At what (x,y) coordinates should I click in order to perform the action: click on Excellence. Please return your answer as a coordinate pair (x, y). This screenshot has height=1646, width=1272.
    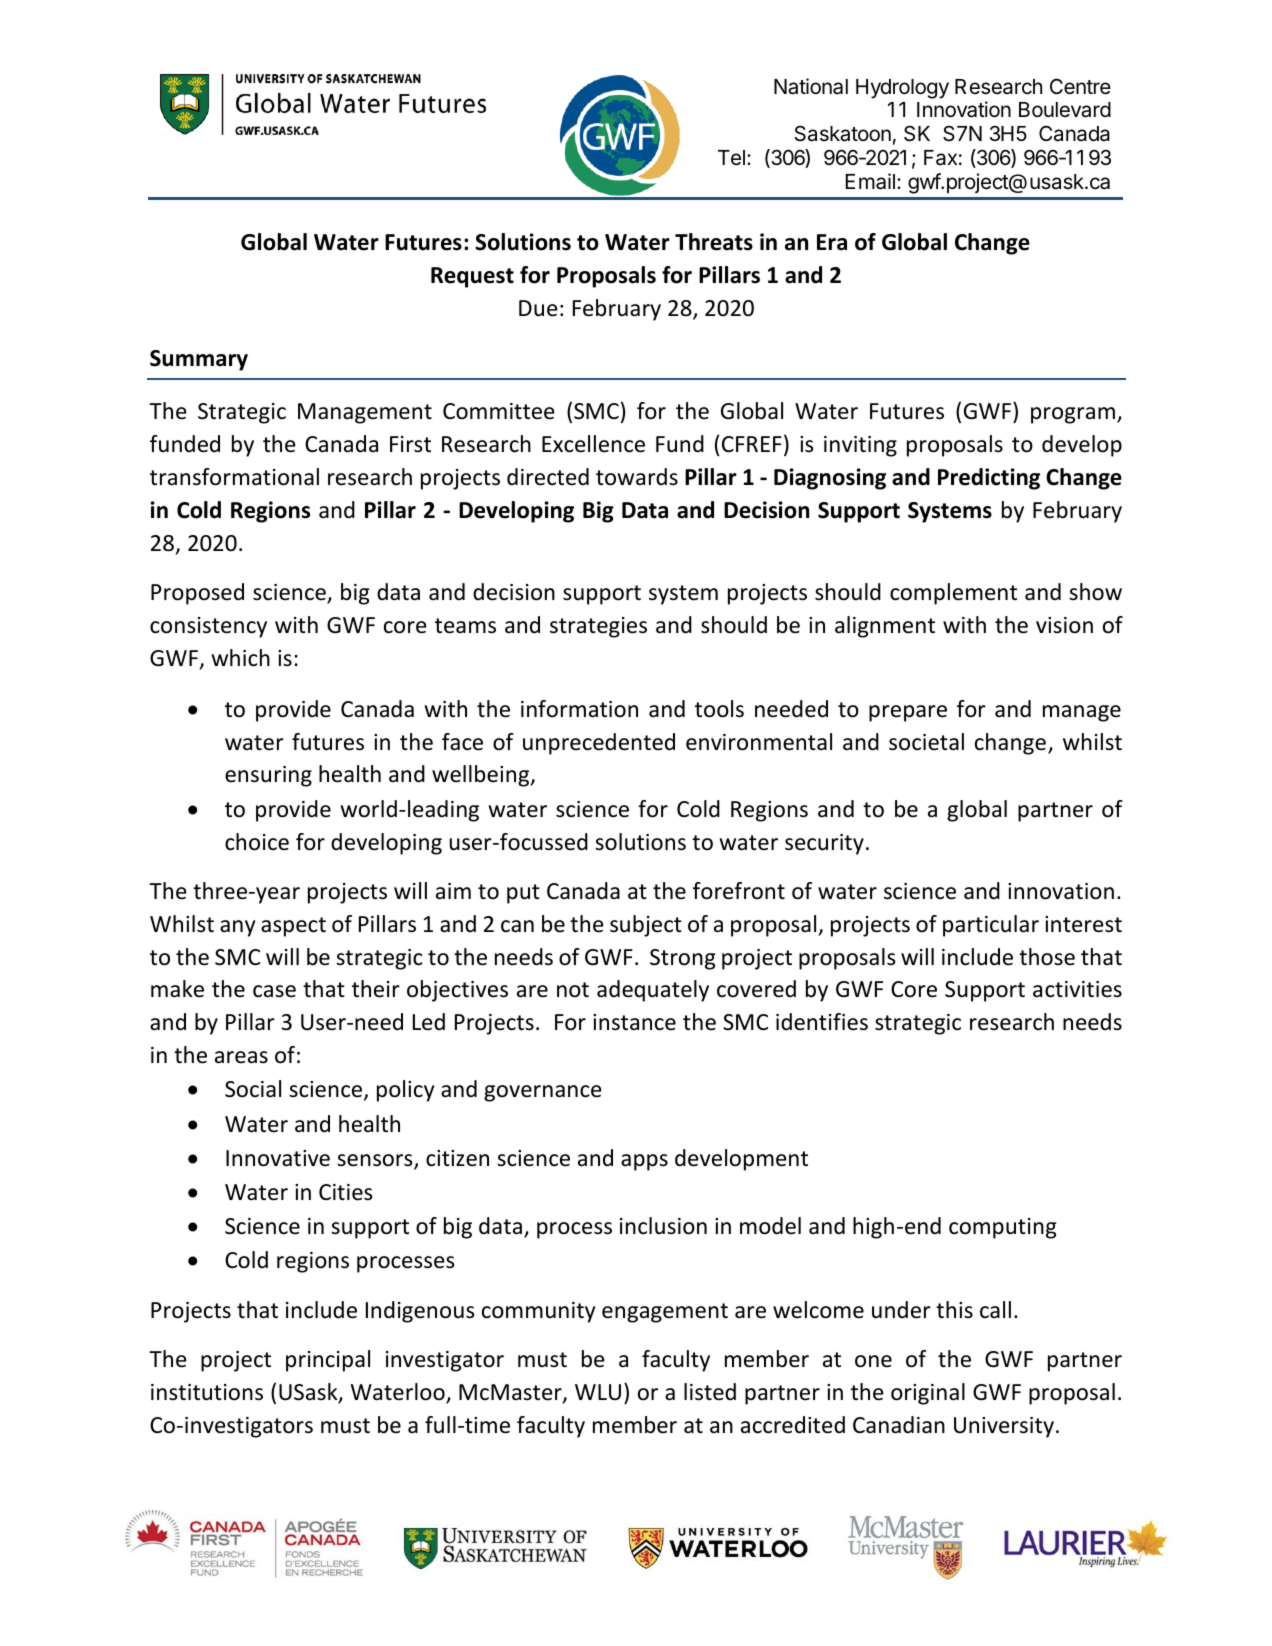
    Looking at the image, I should click on (593, 444).
